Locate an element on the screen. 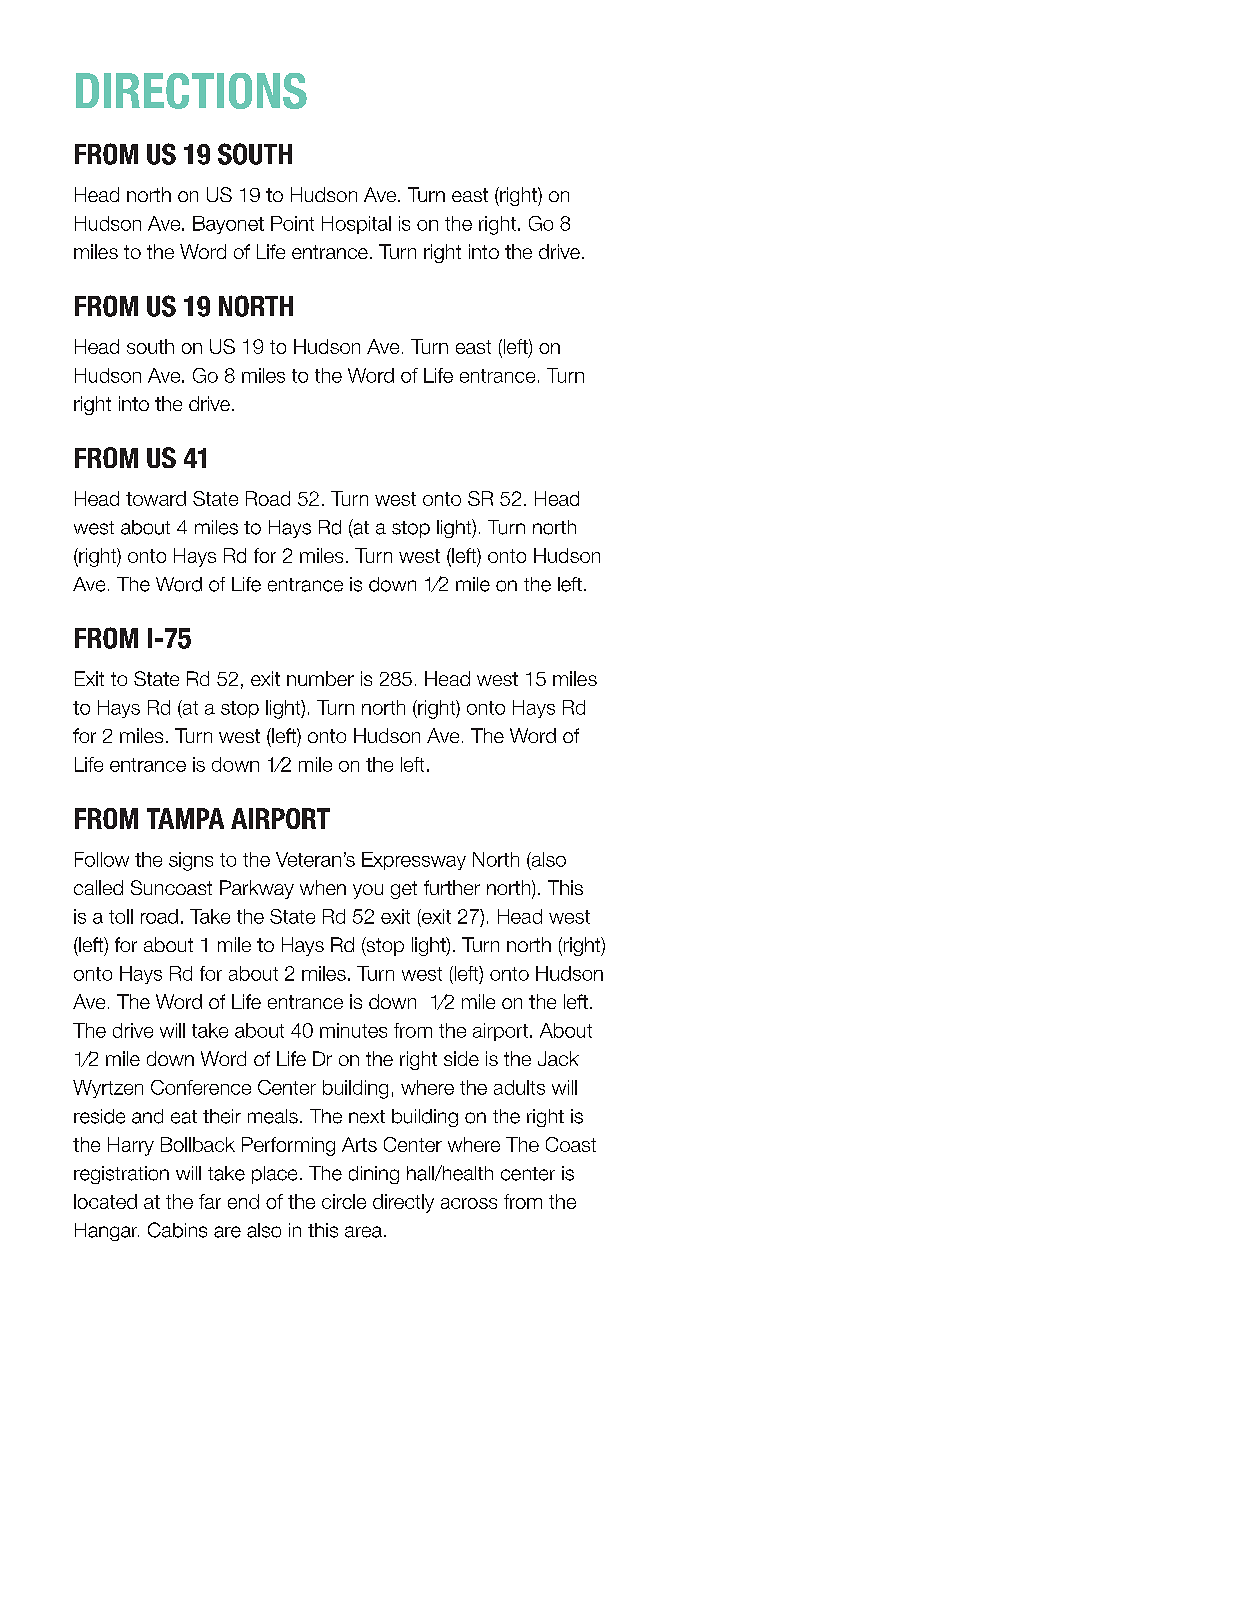 This screenshot has height=1614, width=1247. Hospital is located at coordinates (356, 225).
